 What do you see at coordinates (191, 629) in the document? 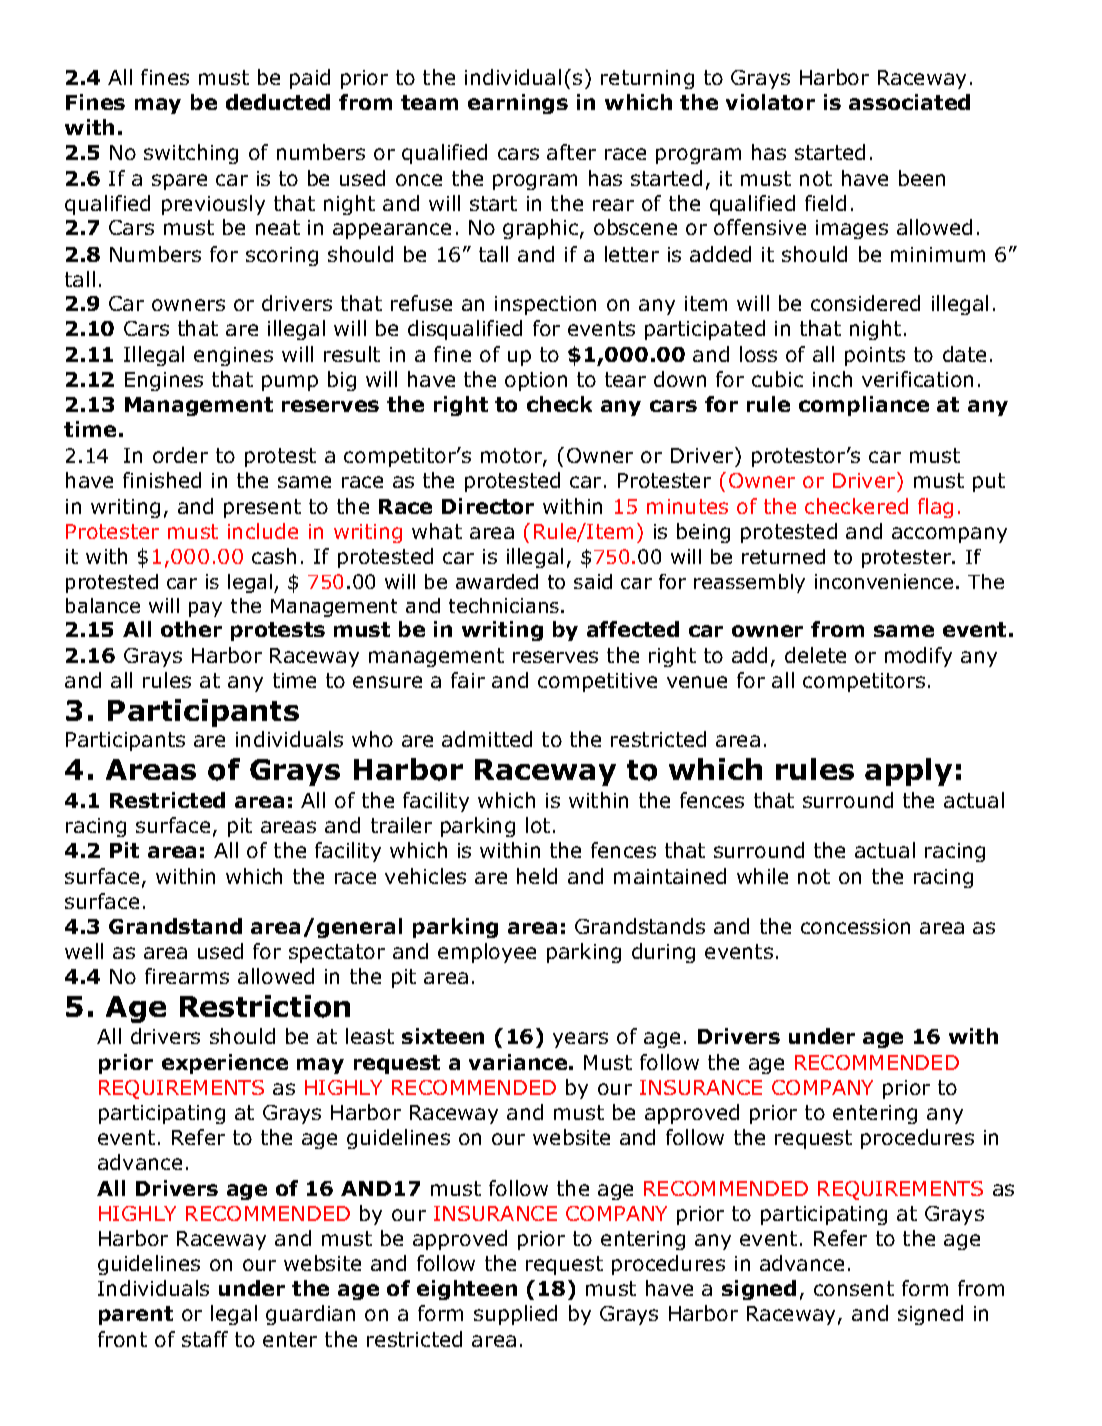
I see `other` at bounding box center [191, 629].
